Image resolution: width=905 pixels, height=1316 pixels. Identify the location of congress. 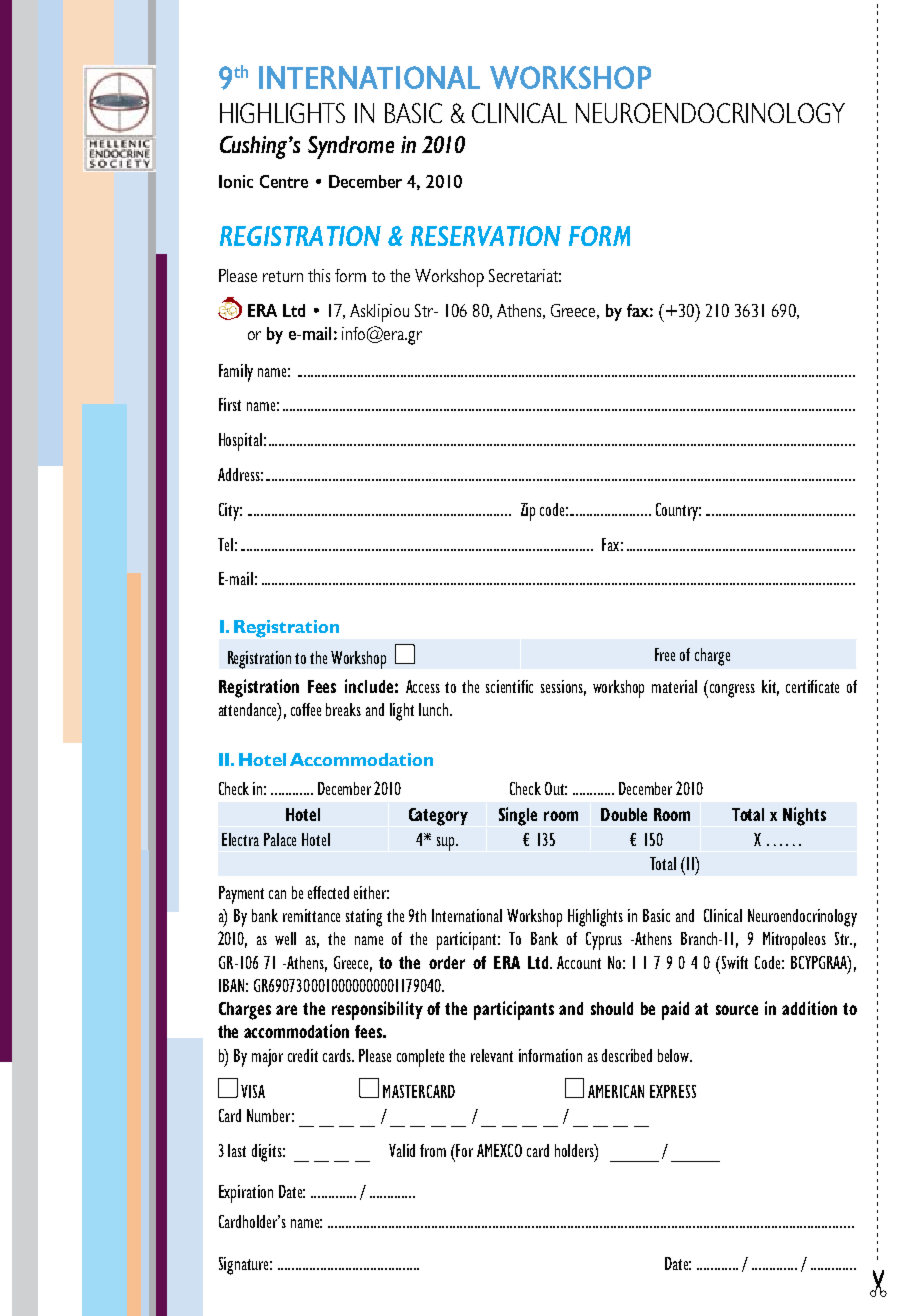
(732, 691).
